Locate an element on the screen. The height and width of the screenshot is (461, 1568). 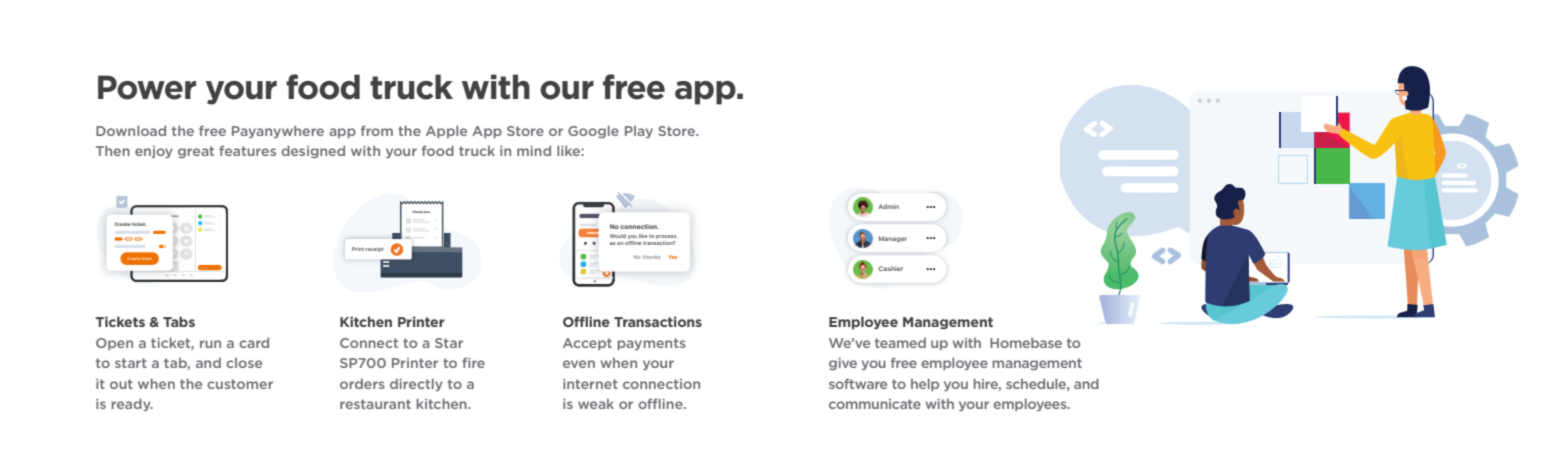
Would is located at coordinates (618, 236).
